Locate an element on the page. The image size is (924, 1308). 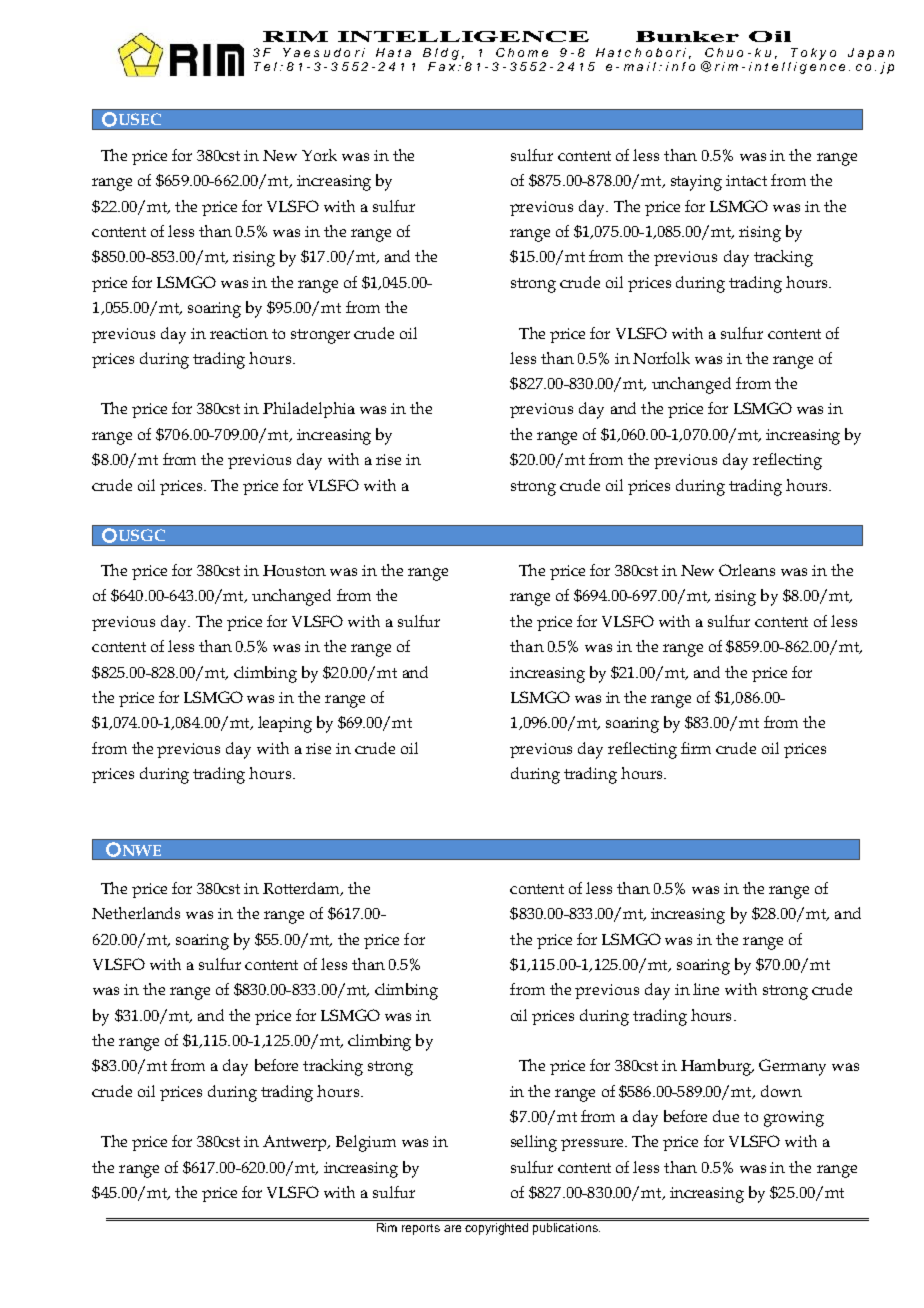
INTELLIGENCE is located at coordinates (463, 36).
